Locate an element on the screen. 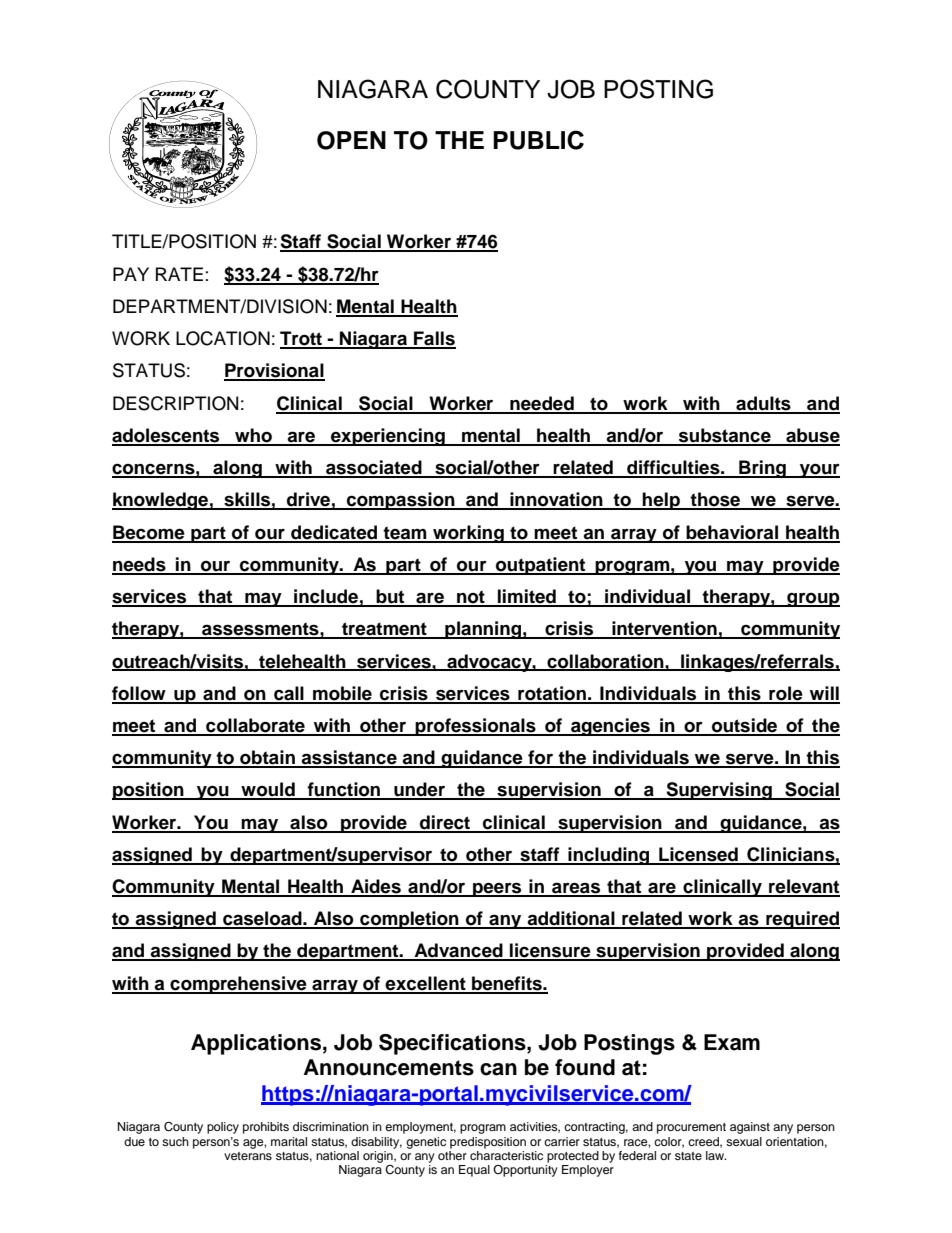 The image size is (952, 1233). policy is located at coordinates (223, 1128).
